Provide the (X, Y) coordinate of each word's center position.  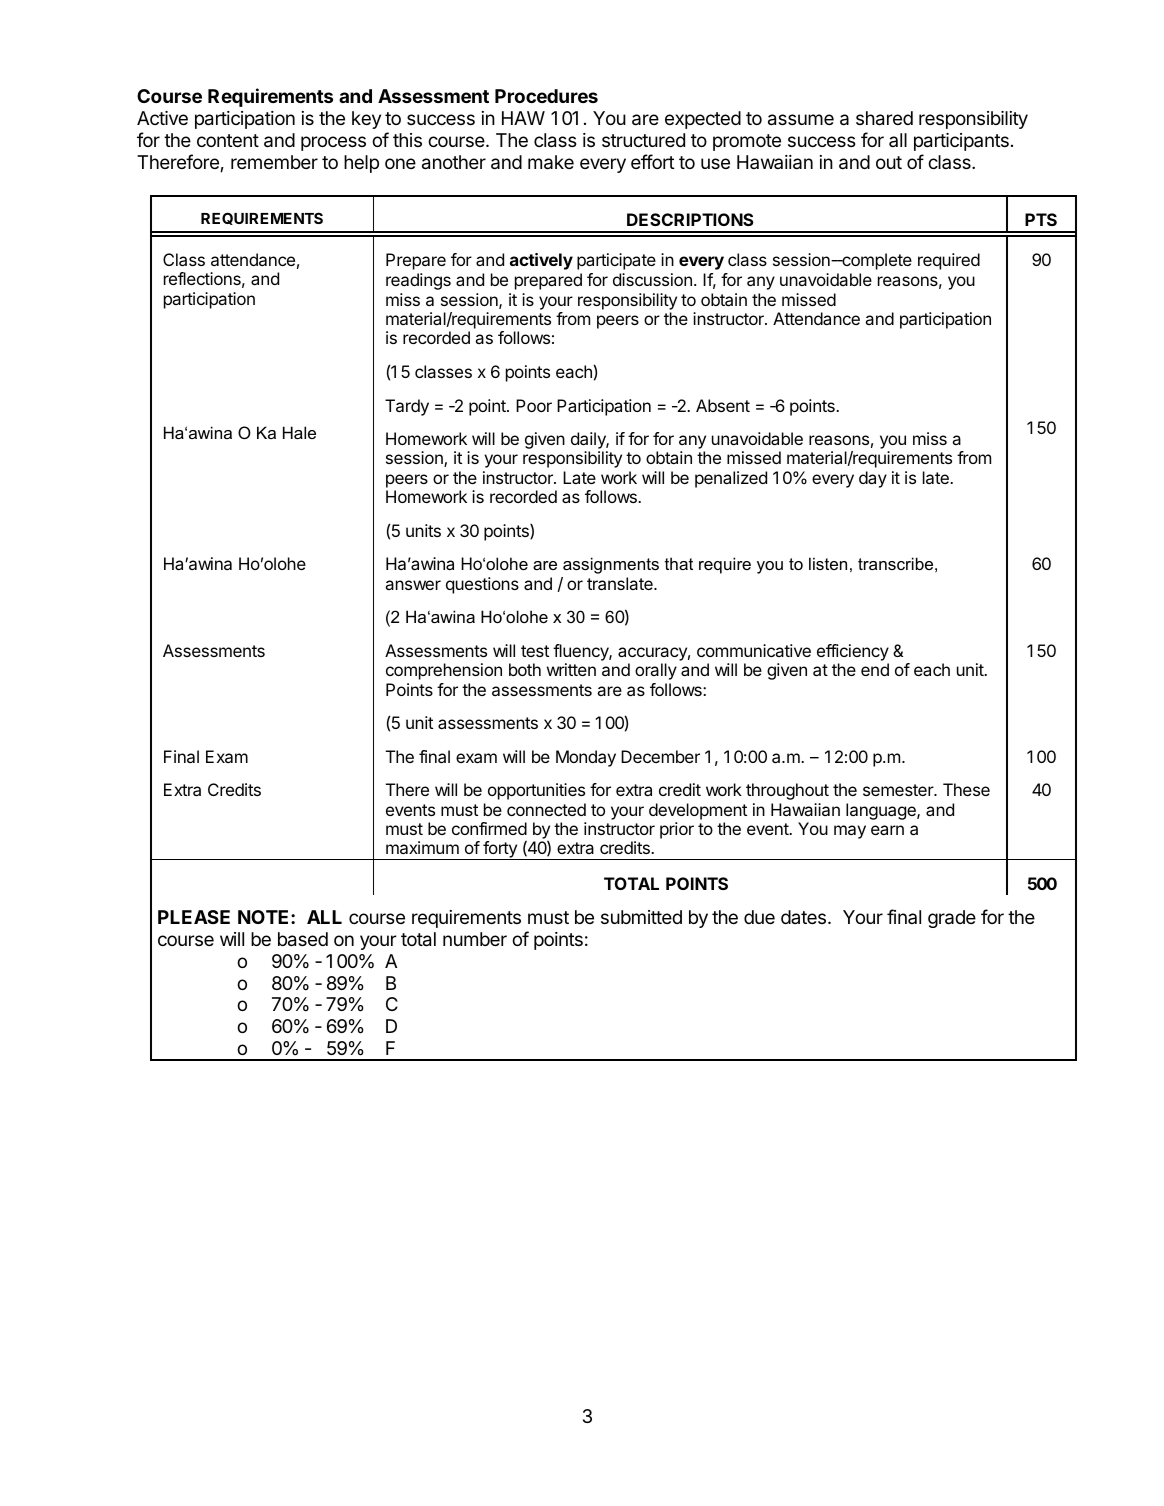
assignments (611, 565)
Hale (299, 432)
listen (828, 563)
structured (643, 140)
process (333, 143)
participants (961, 142)
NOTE (265, 917)
